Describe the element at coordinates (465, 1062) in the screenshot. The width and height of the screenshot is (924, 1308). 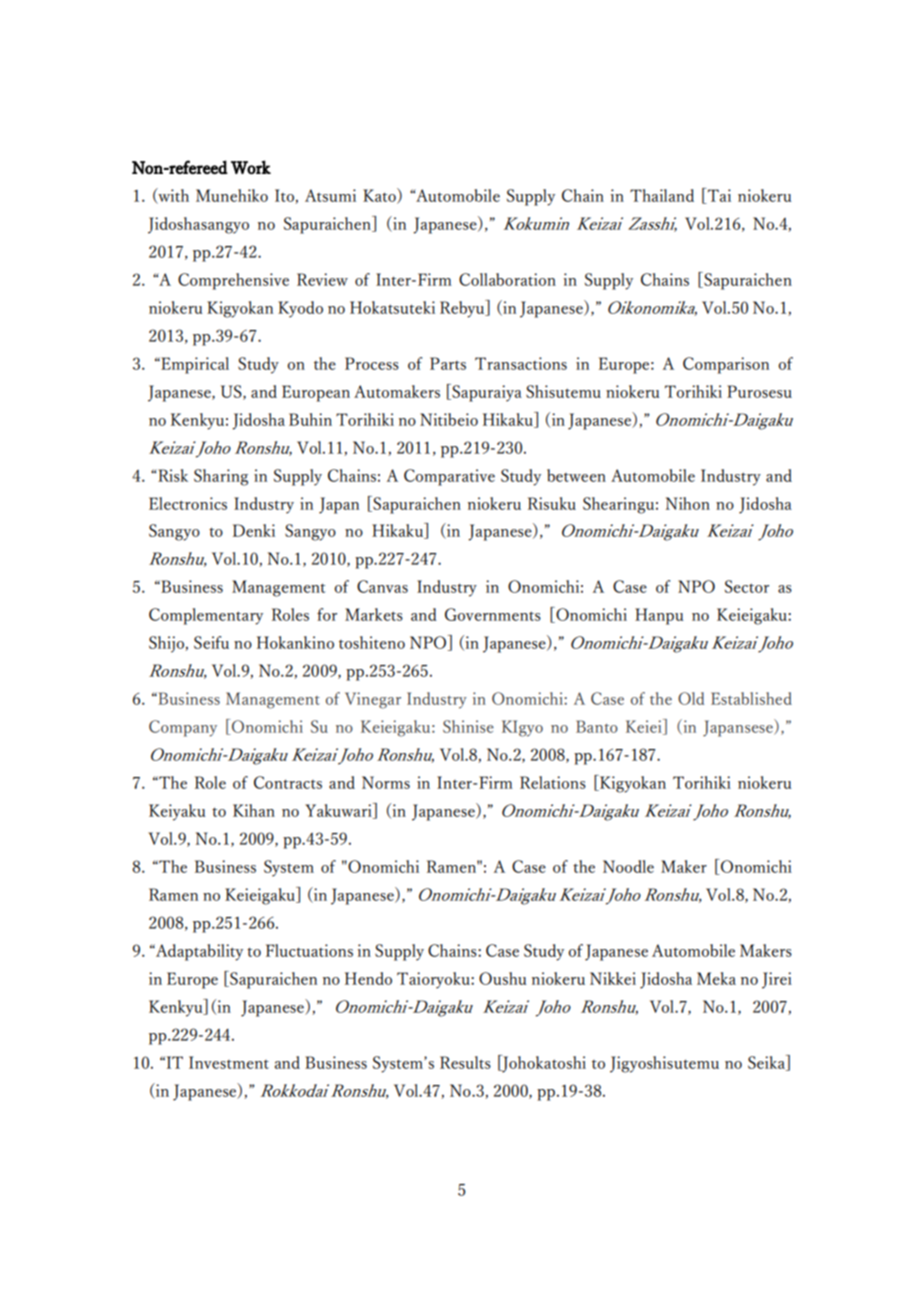
I see `Results` at that location.
